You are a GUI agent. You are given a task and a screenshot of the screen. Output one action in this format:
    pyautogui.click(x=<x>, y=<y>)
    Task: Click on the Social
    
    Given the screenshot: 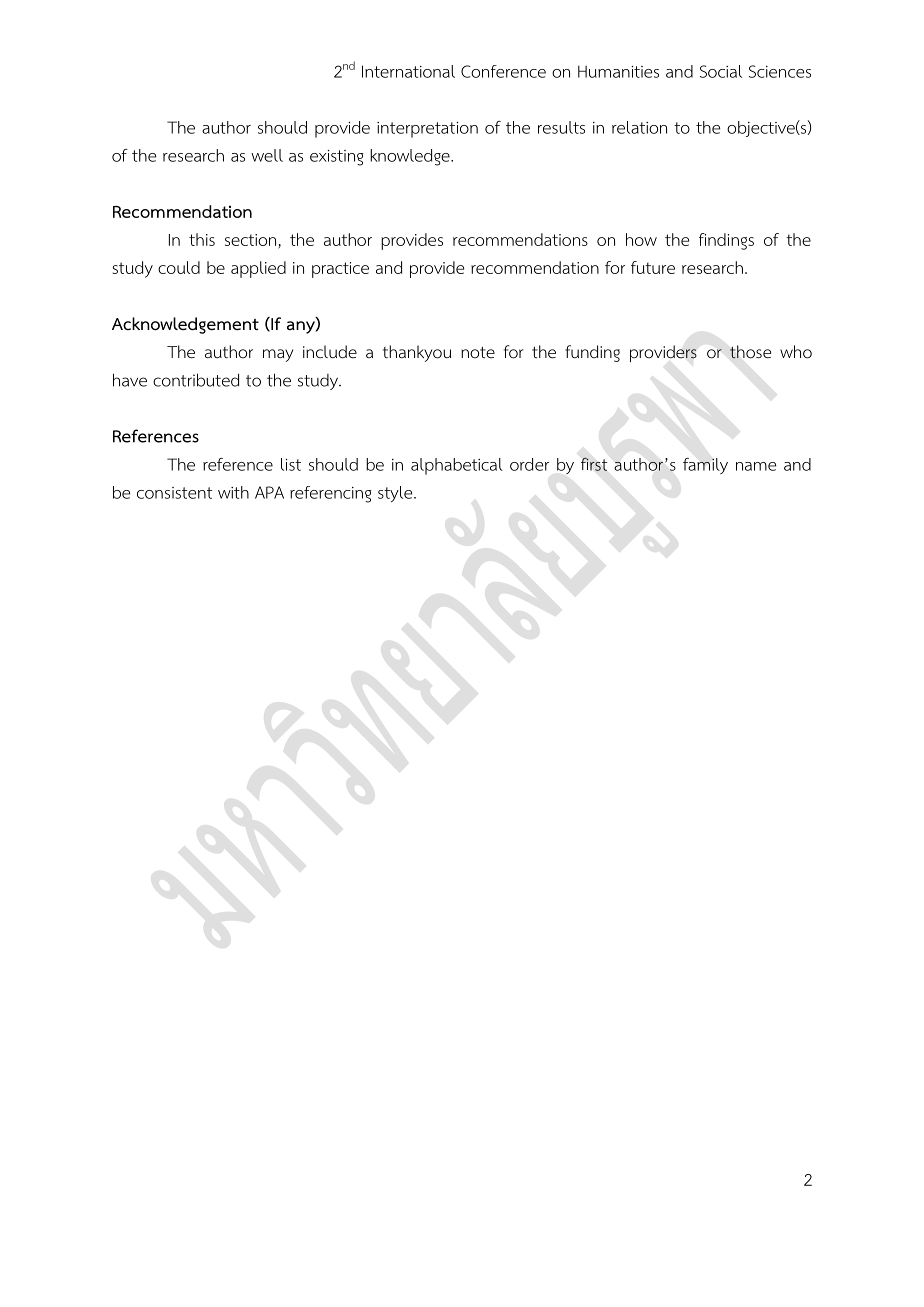 What is the action you would take?
    pyautogui.click(x=721, y=71)
